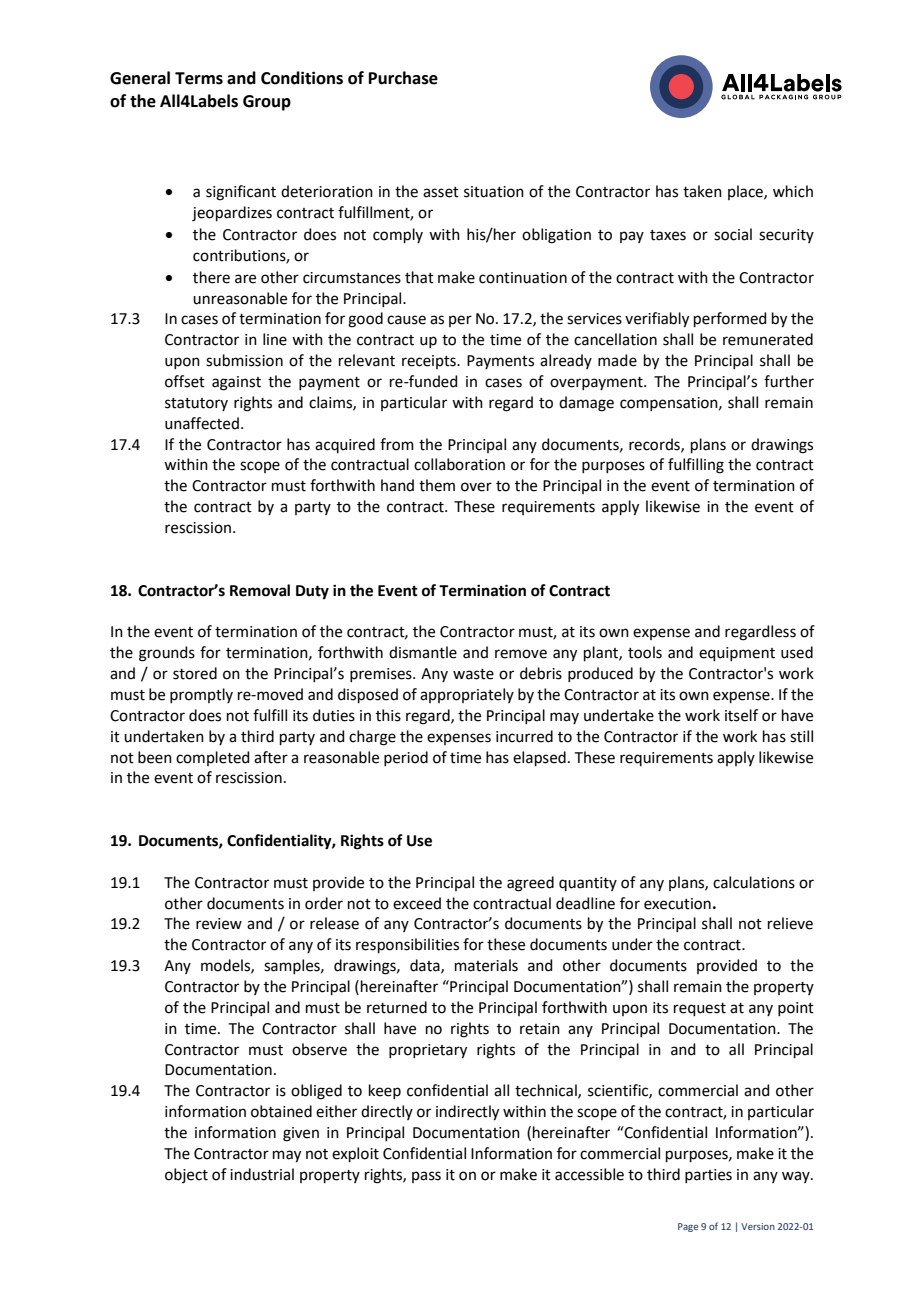 The image size is (924, 1308). Describe the element at coordinates (403, 78) in the screenshot. I see `Purchase` at that location.
